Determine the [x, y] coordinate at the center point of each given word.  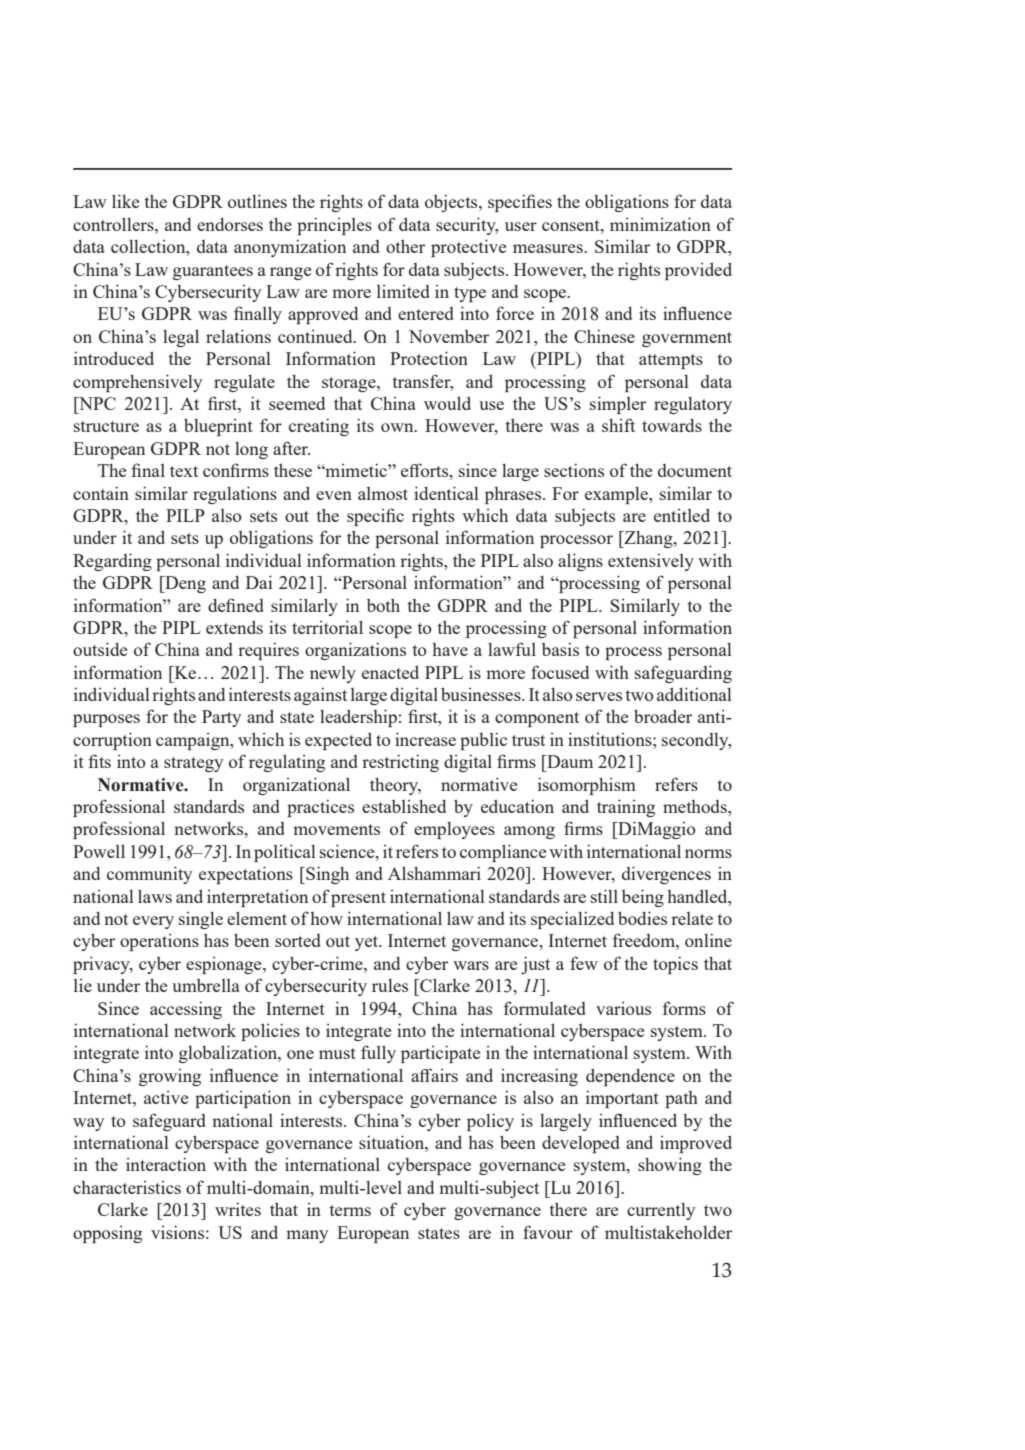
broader [663, 716]
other [405, 246]
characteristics [127, 1187]
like [125, 201]
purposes [106, 720]
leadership [358, 718]
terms [350, 1210]
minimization [660, 224]
